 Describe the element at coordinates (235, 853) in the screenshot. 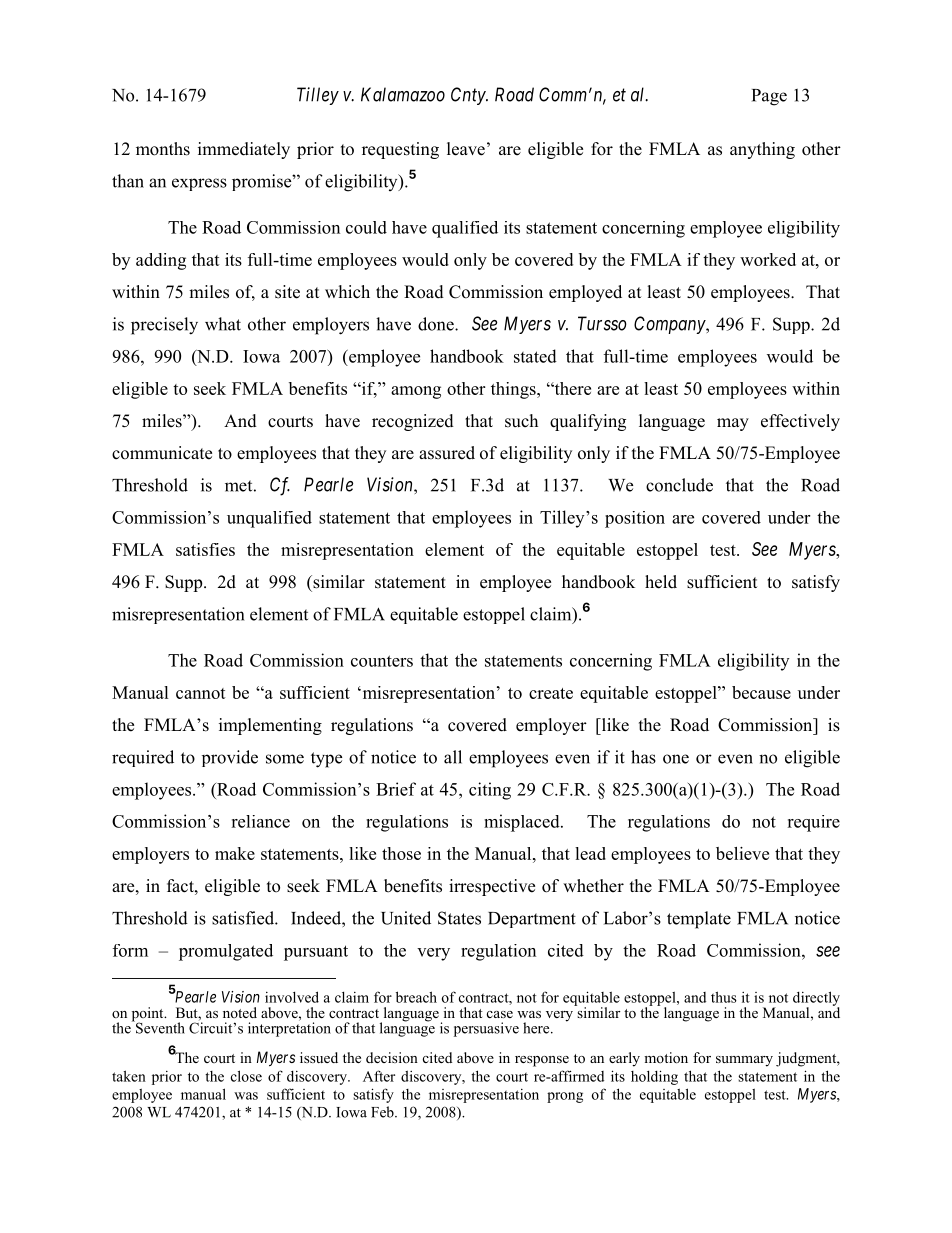

I see `make` at that location.
